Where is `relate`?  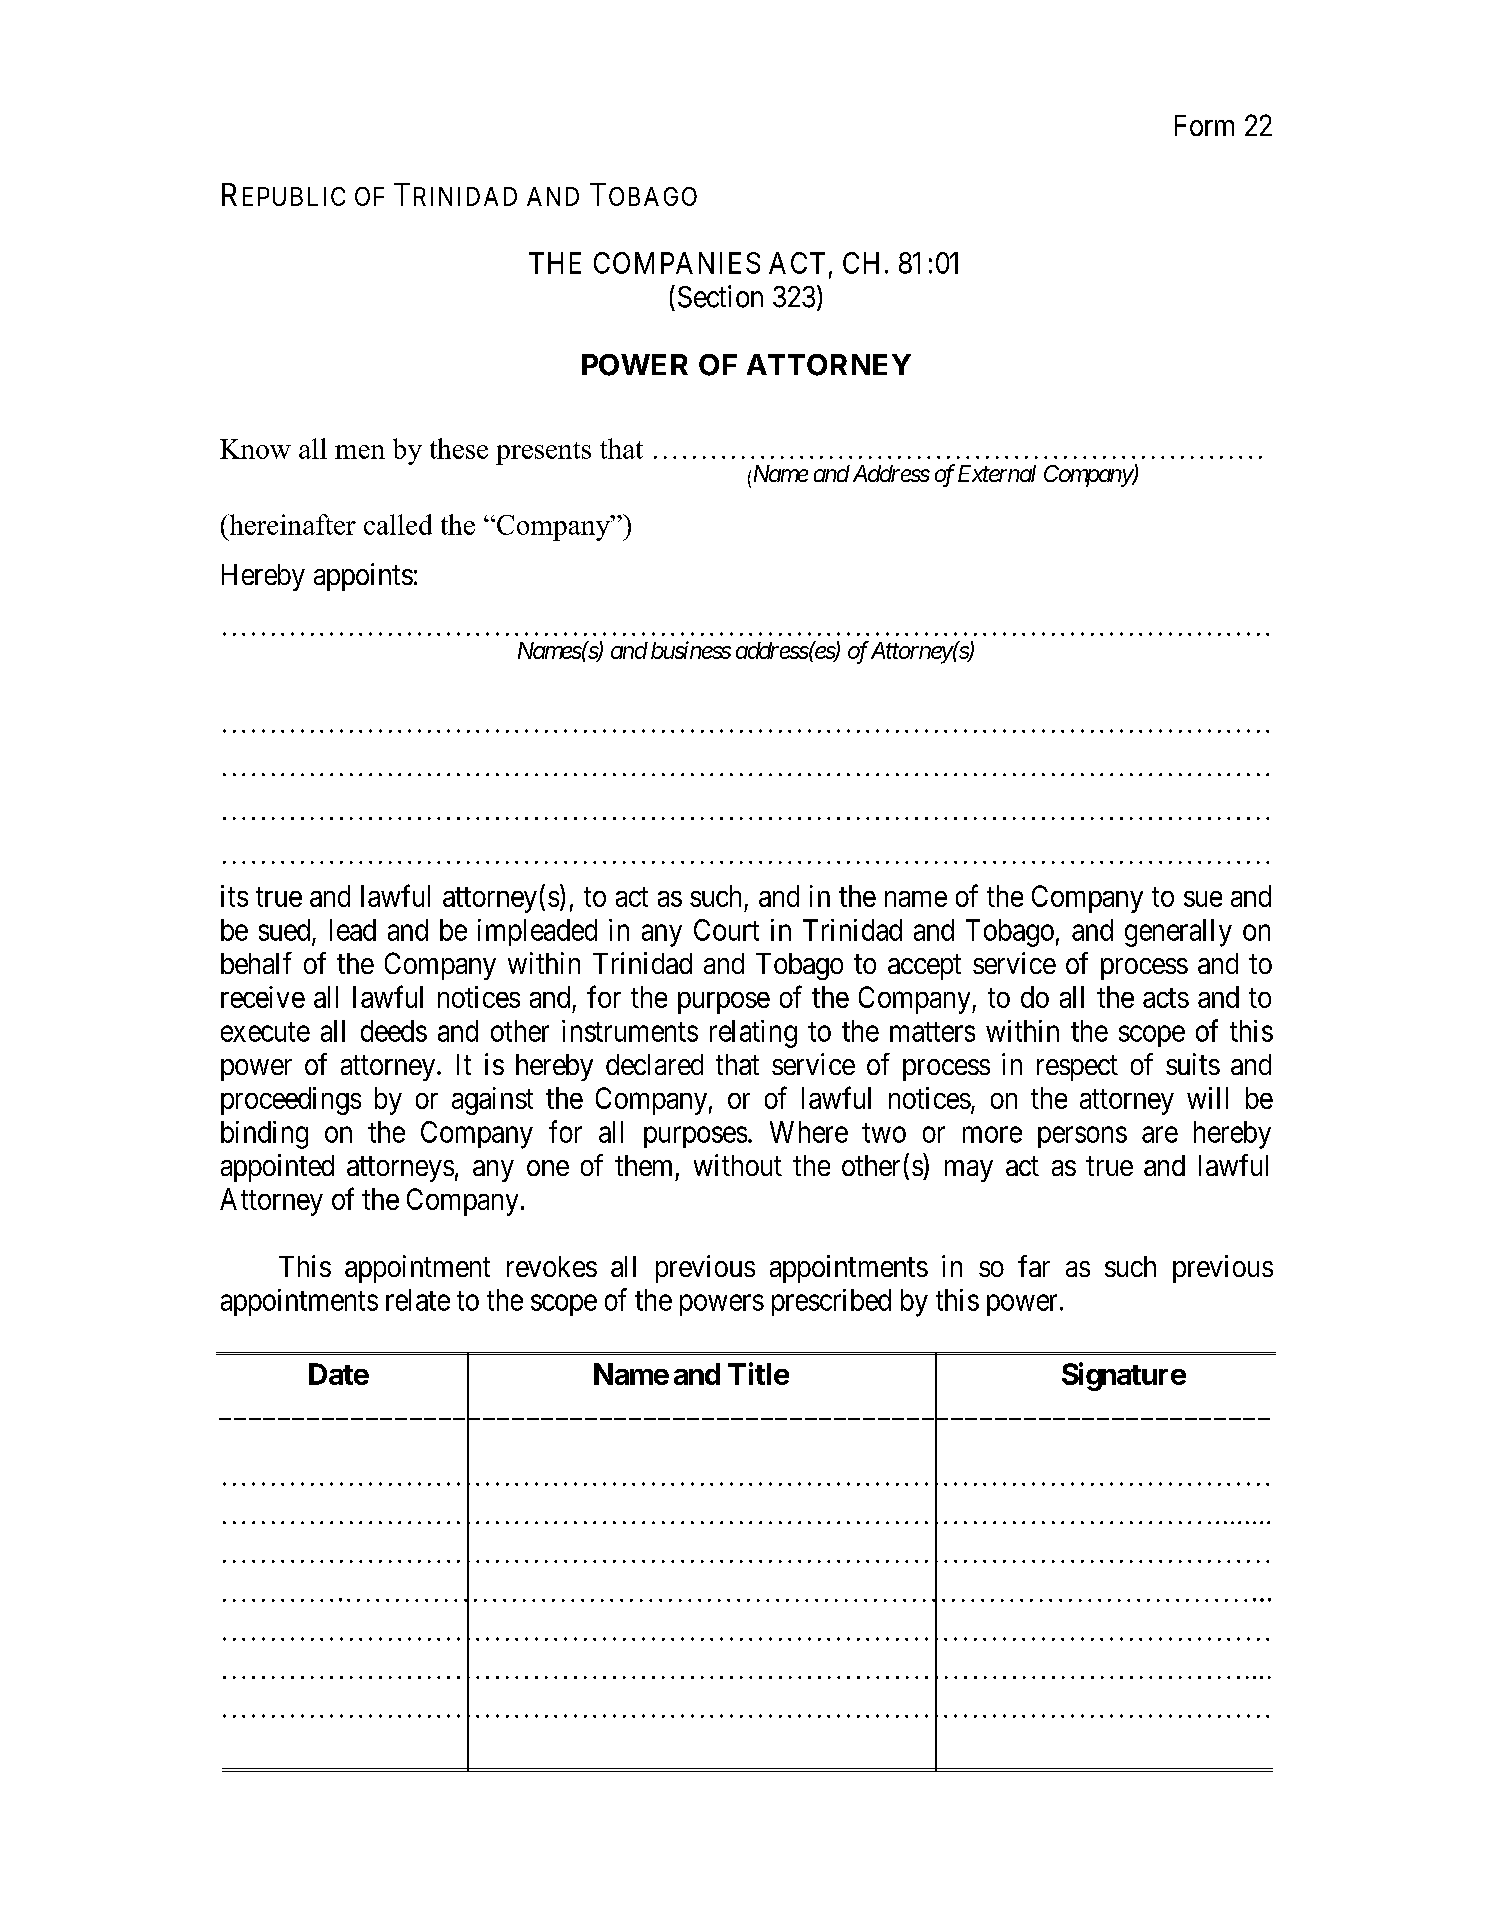 relate is located at coordinates (418, 1300).
